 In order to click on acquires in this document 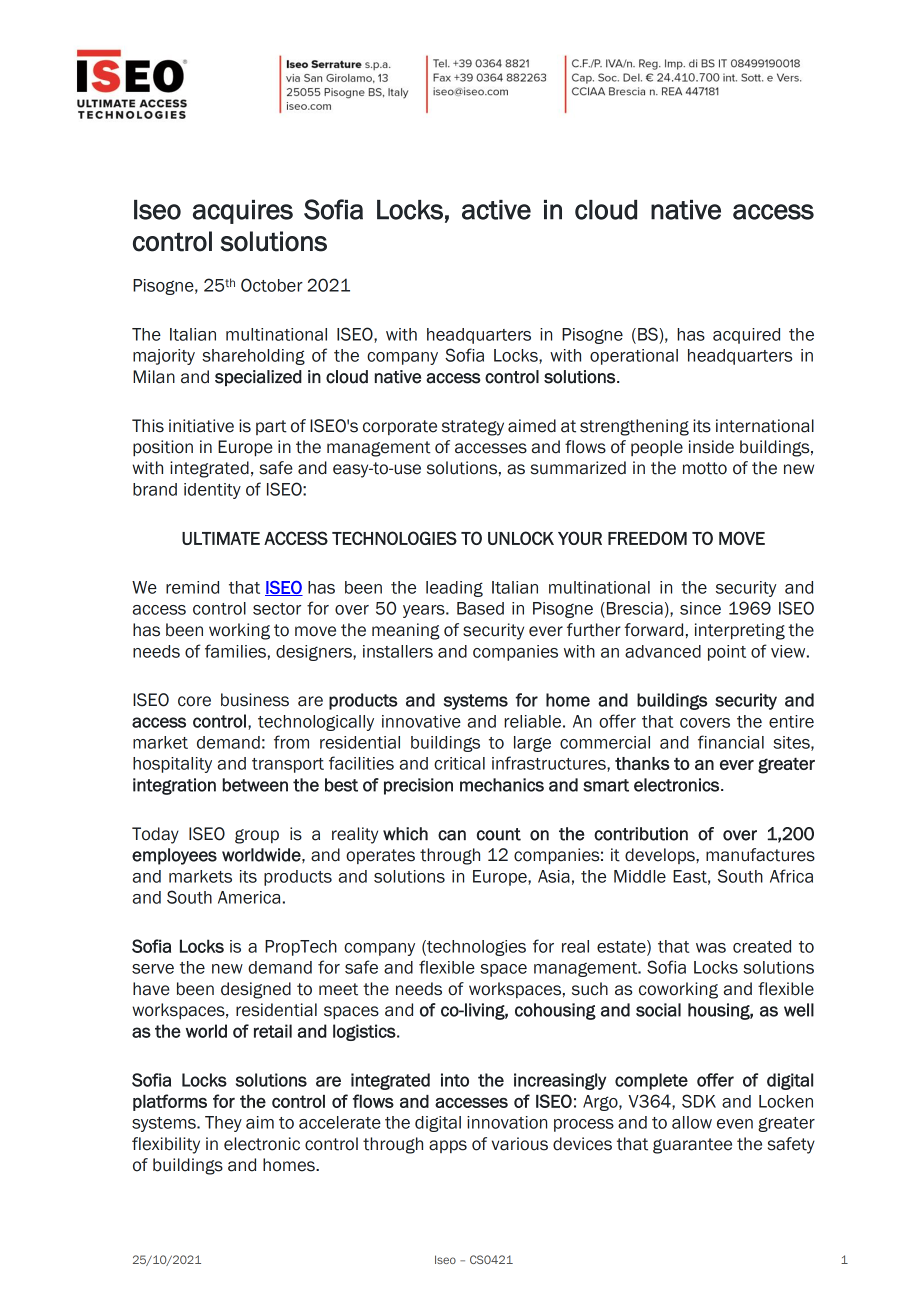, I will do `click(243, 212)`.
